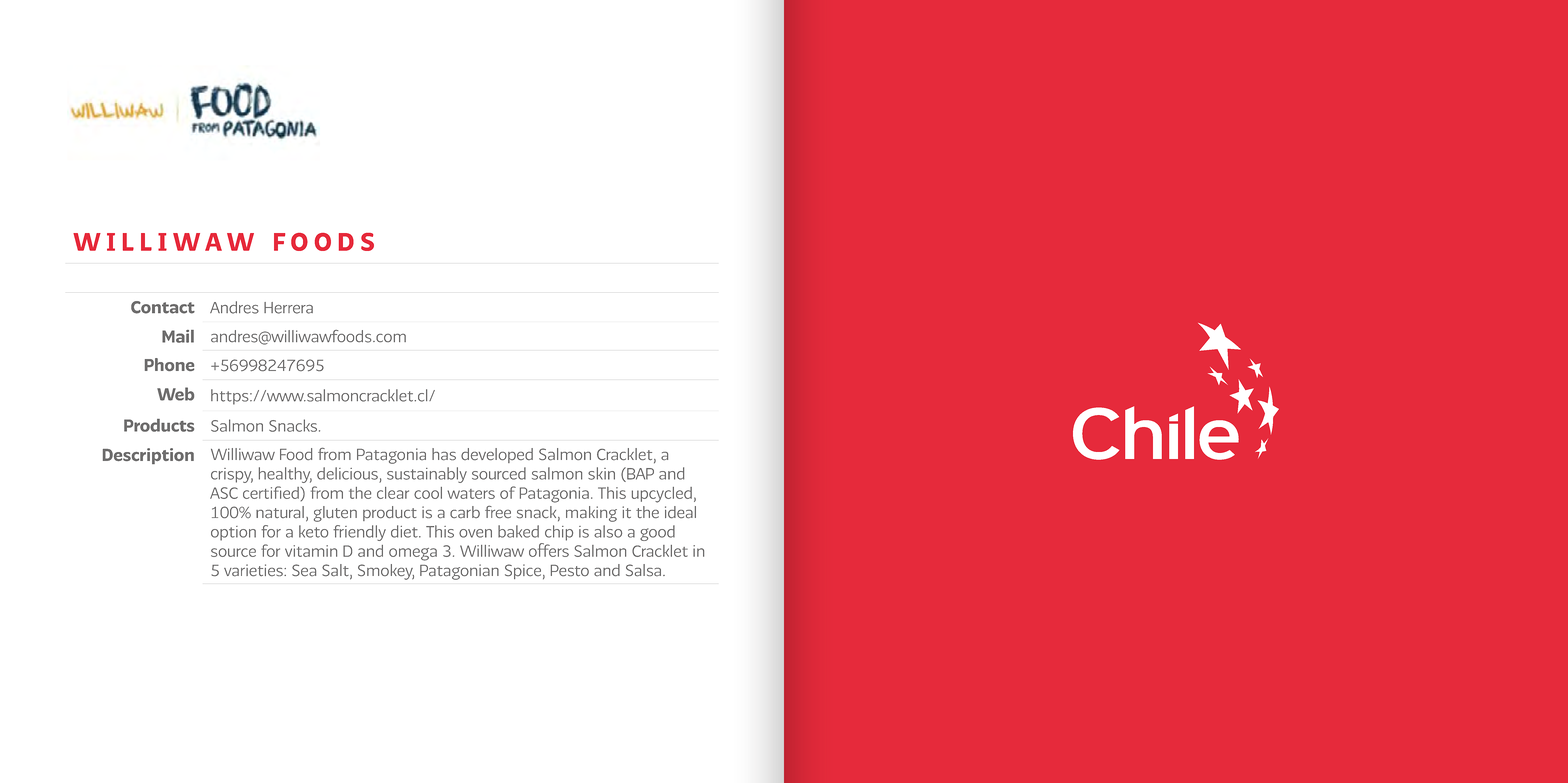  What do you see at coordinates (497, 455) in the document?
I see `developed` at bounding box center [497, 455].
